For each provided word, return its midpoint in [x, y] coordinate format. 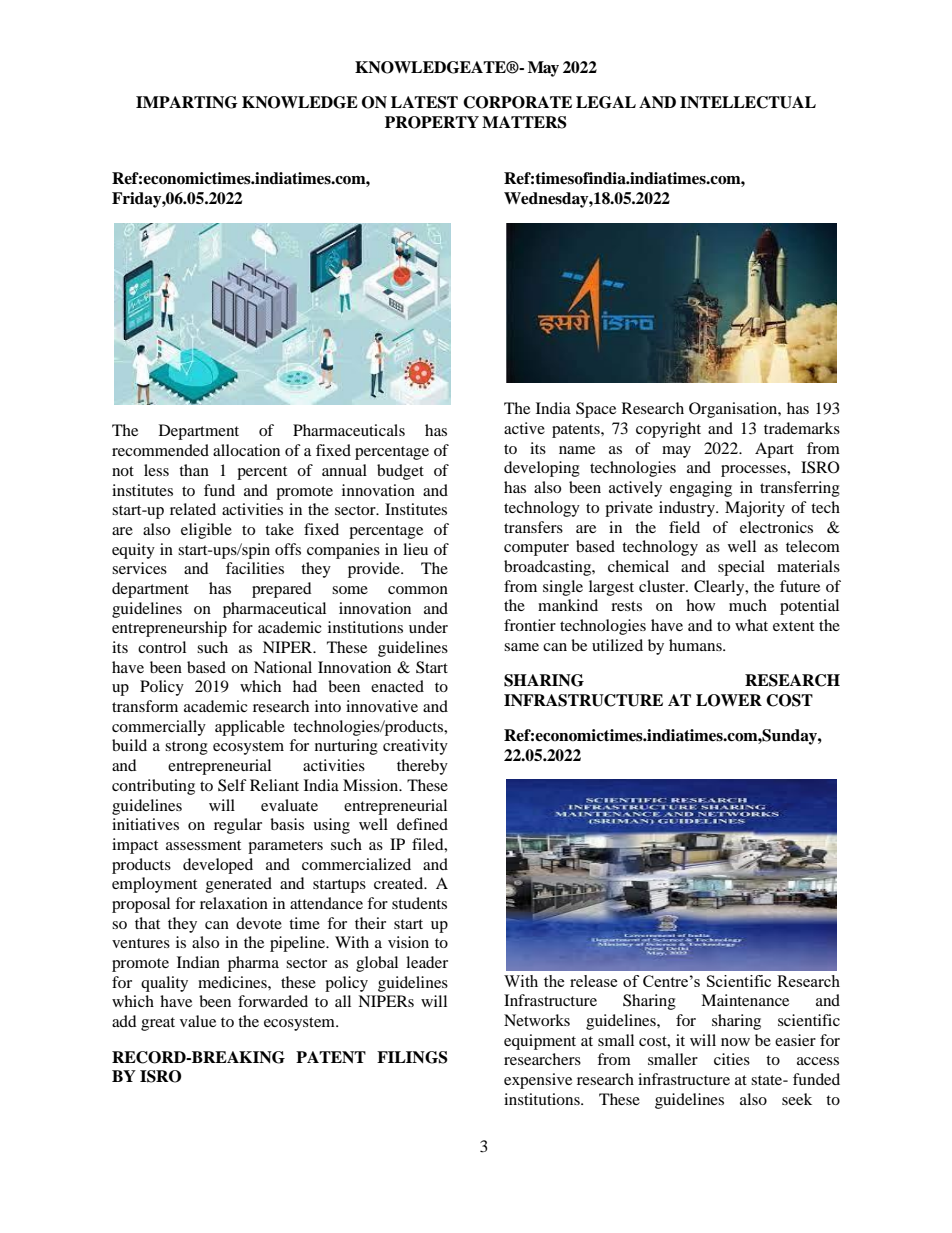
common [418, 590]
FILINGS [412, 1057]
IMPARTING [187, 102]
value [198, 1021]
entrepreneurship [169, 629]
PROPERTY [432, 122]
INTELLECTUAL [748, 102]
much [748, 605]
